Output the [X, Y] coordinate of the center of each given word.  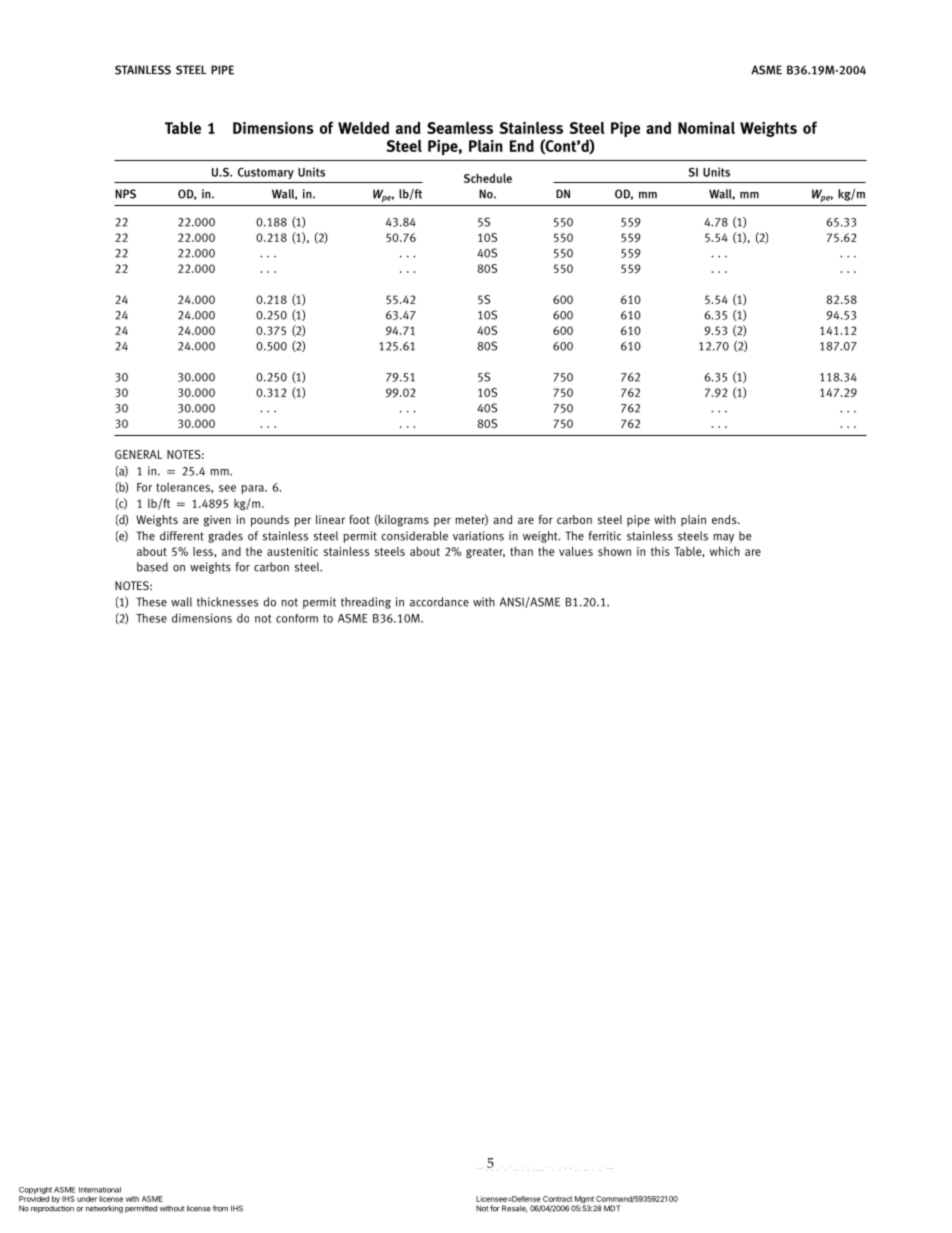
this [660, 551]
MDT [612, 1208]
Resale [514, 1209]
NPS [125, 194]
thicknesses [227, 602]
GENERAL [138, 454]
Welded [363, 128]
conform [297, 618]
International [100, 1190]
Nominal [706, 128]
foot [359, 519]
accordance [439, 602]
